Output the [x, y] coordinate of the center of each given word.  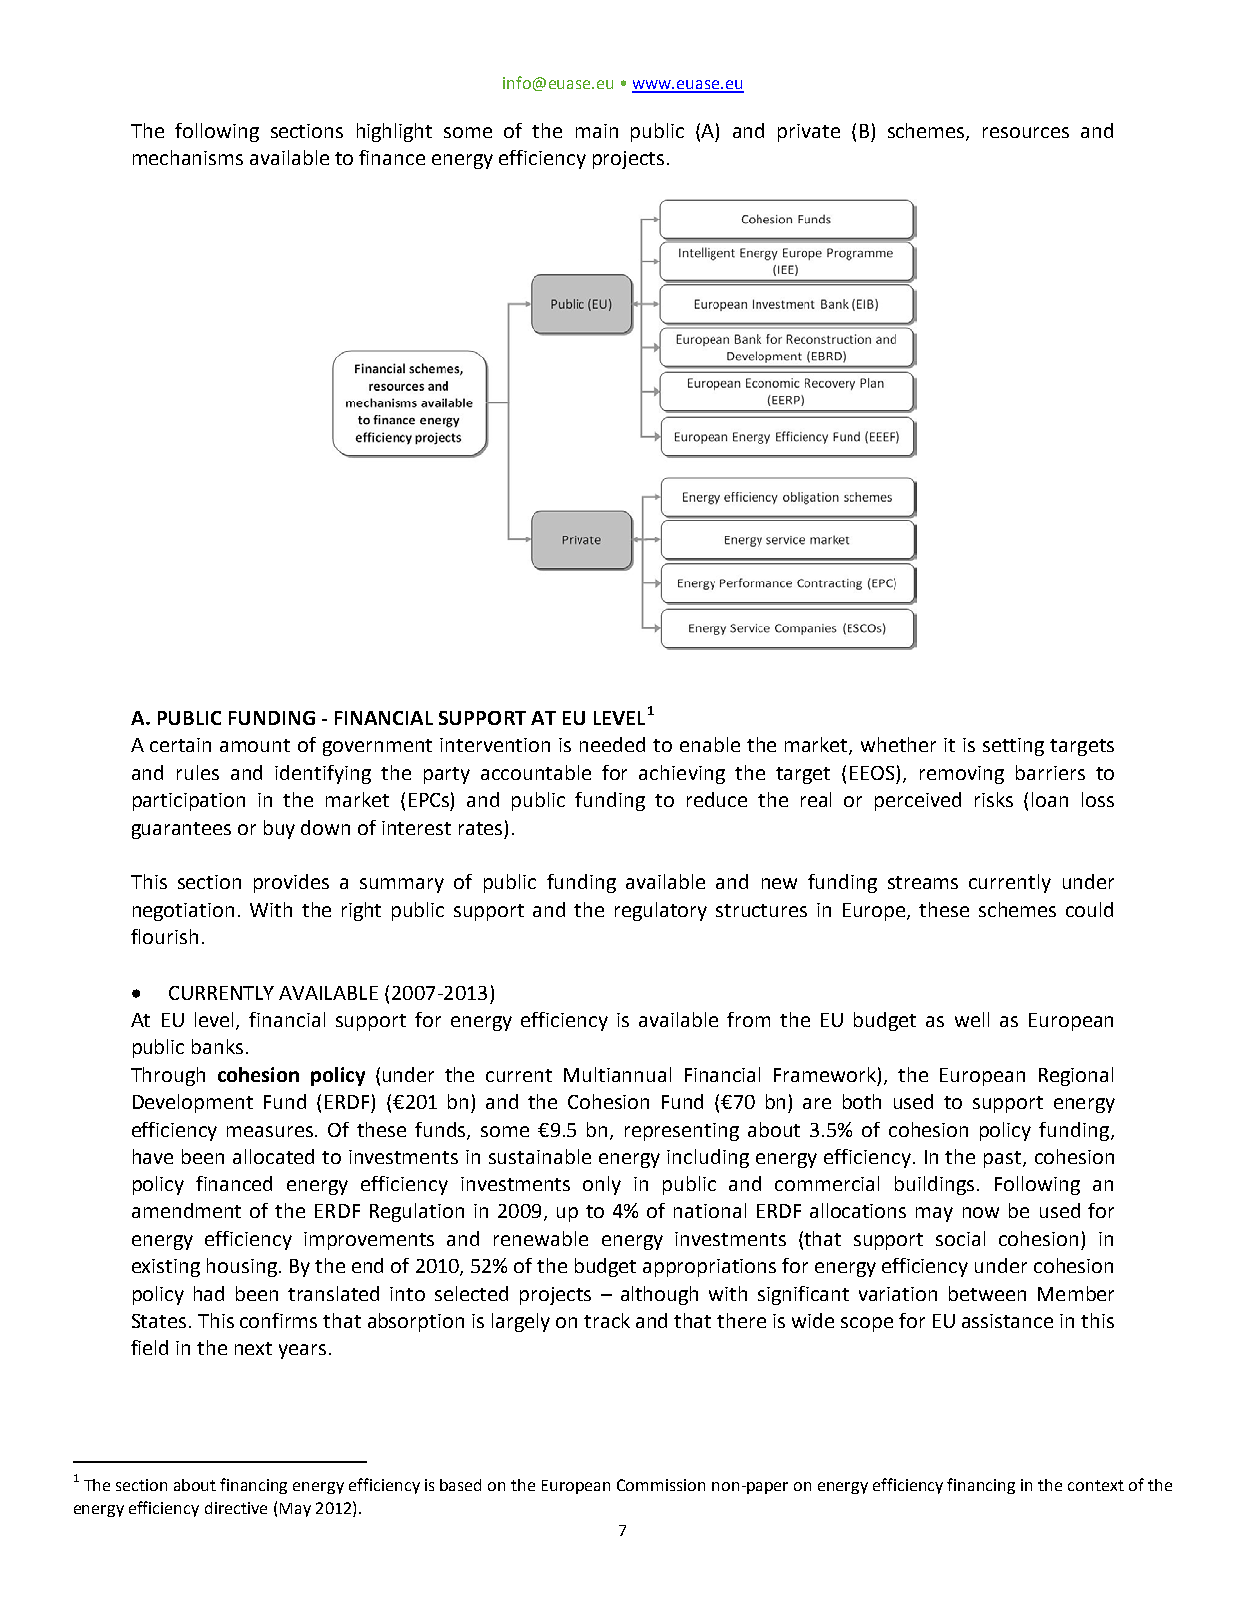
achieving [682, 774]
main [597, 131]
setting [1013, 747]
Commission [661, 1485]
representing [682, 1132]
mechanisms [188, 157]
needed [612, 744]
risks [994, 799]
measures [271, 1131]
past [1004, 1159]
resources [1026, 132]
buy [279, 829]
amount [255, 745]
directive [236, 1508]
